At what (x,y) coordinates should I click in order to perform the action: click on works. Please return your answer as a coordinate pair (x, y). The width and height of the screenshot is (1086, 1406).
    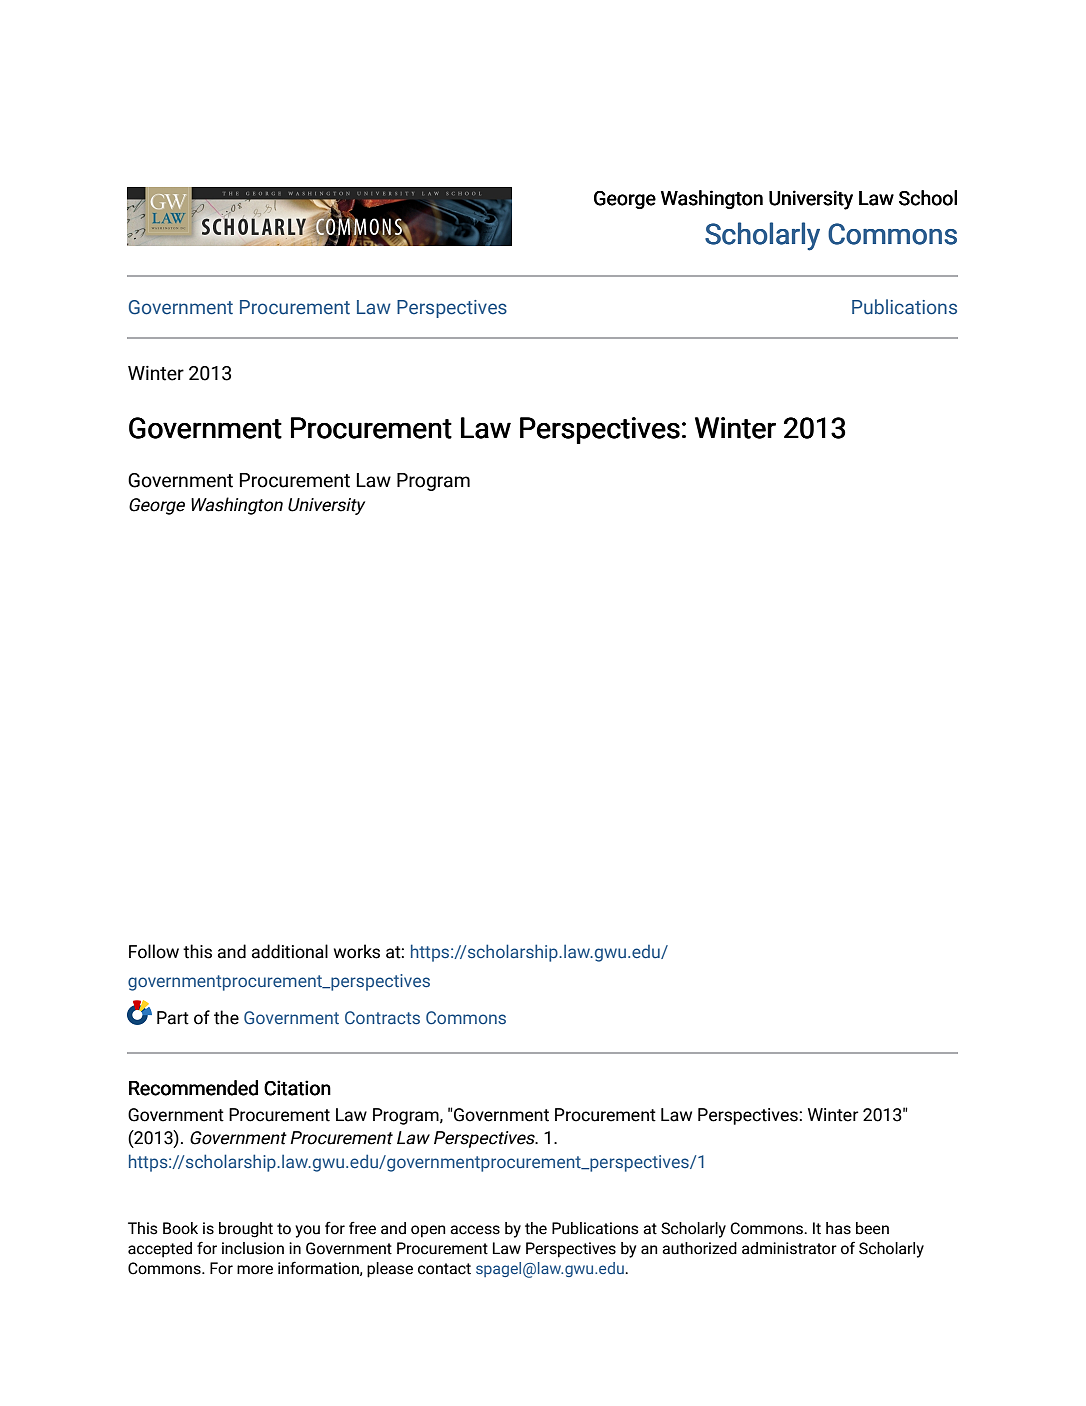
    Looking at the image, I should click on (357, 951).
